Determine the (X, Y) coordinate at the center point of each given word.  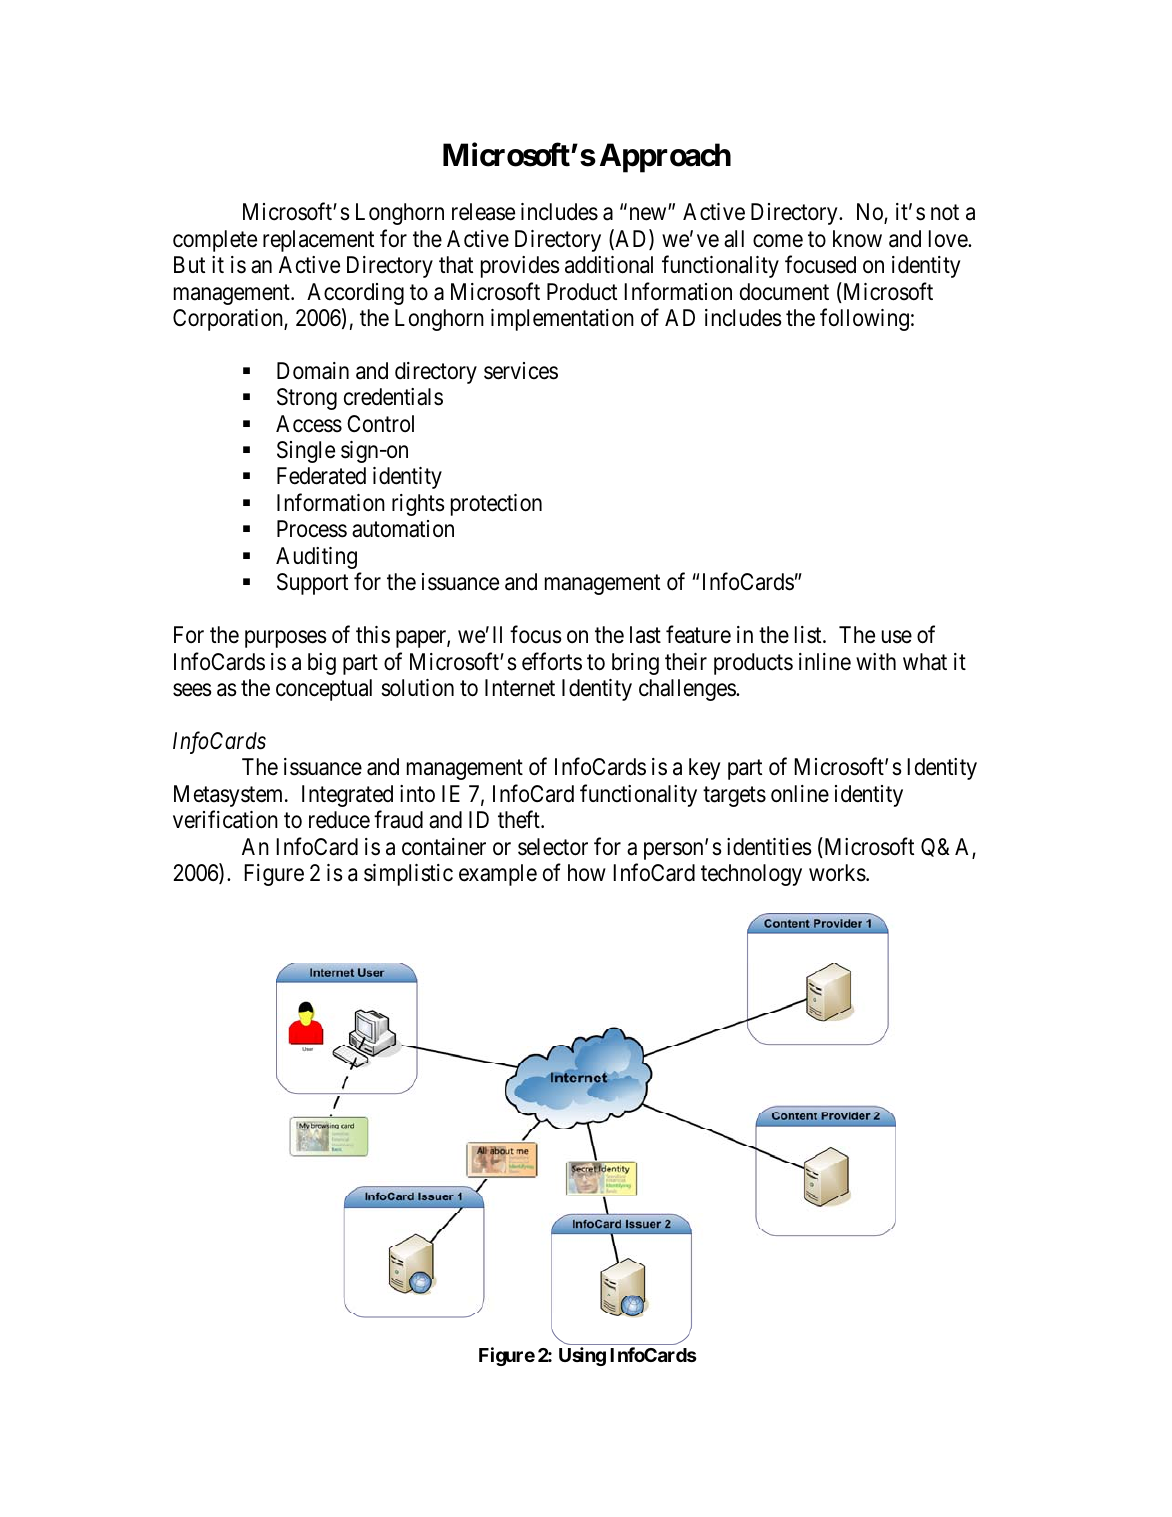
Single (306, 452)
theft (520, 819)
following (864, 319)
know (857, 239)
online (800, 794)
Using (582, 1356)
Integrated (347, 796)
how (587, 872)
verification (225, 819)
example (498, 875)
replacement (318, 241)
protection (496, 505)
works (837, 873)
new (649, 214)
